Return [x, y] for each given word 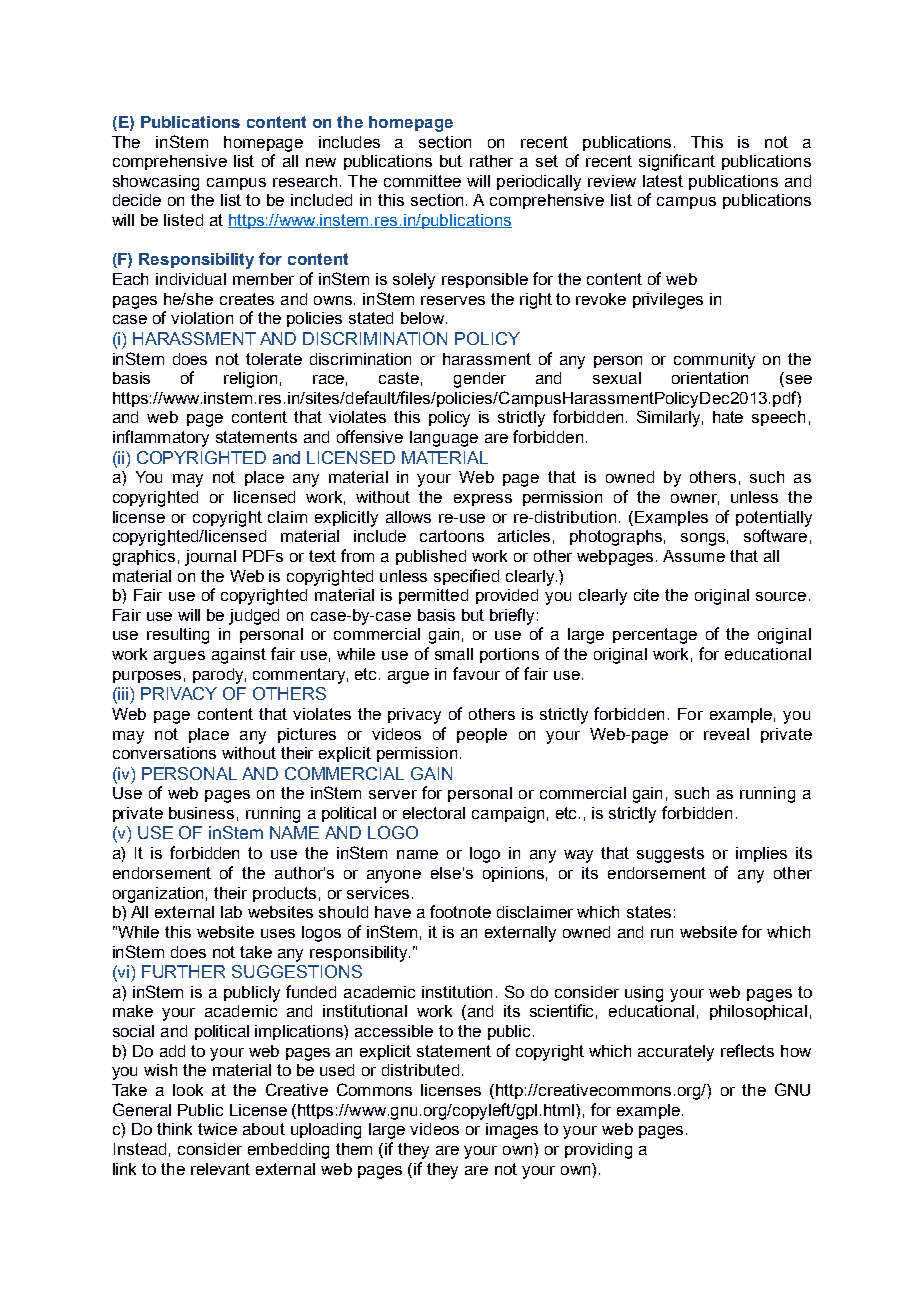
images [512, 1131]
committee [422, 181]
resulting [178, 636]
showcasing [156, 183]
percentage [655, 636]
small [454, 654]
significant [677, 162]
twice [217, 1129]
